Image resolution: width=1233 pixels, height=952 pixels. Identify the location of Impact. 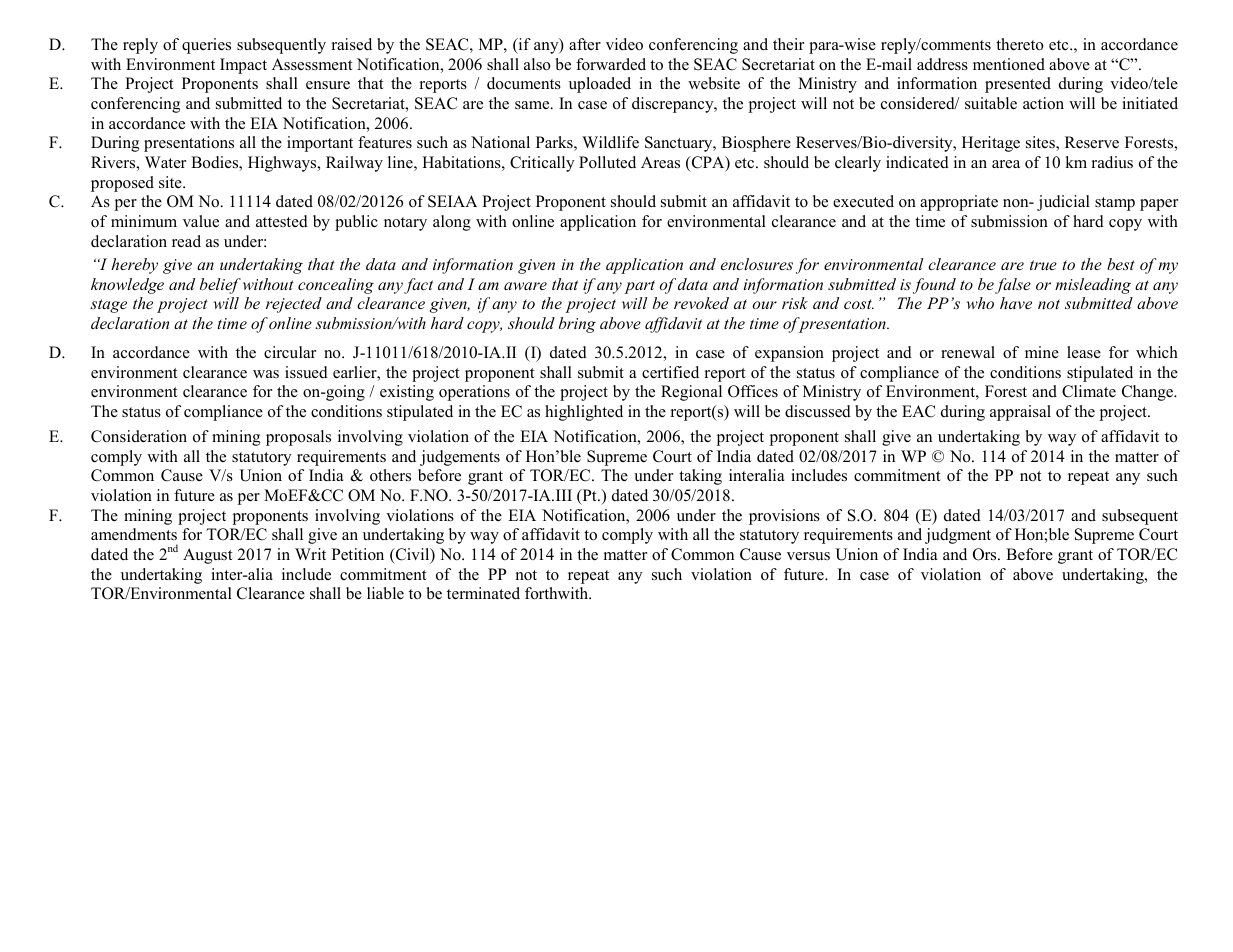
(243, 66).
